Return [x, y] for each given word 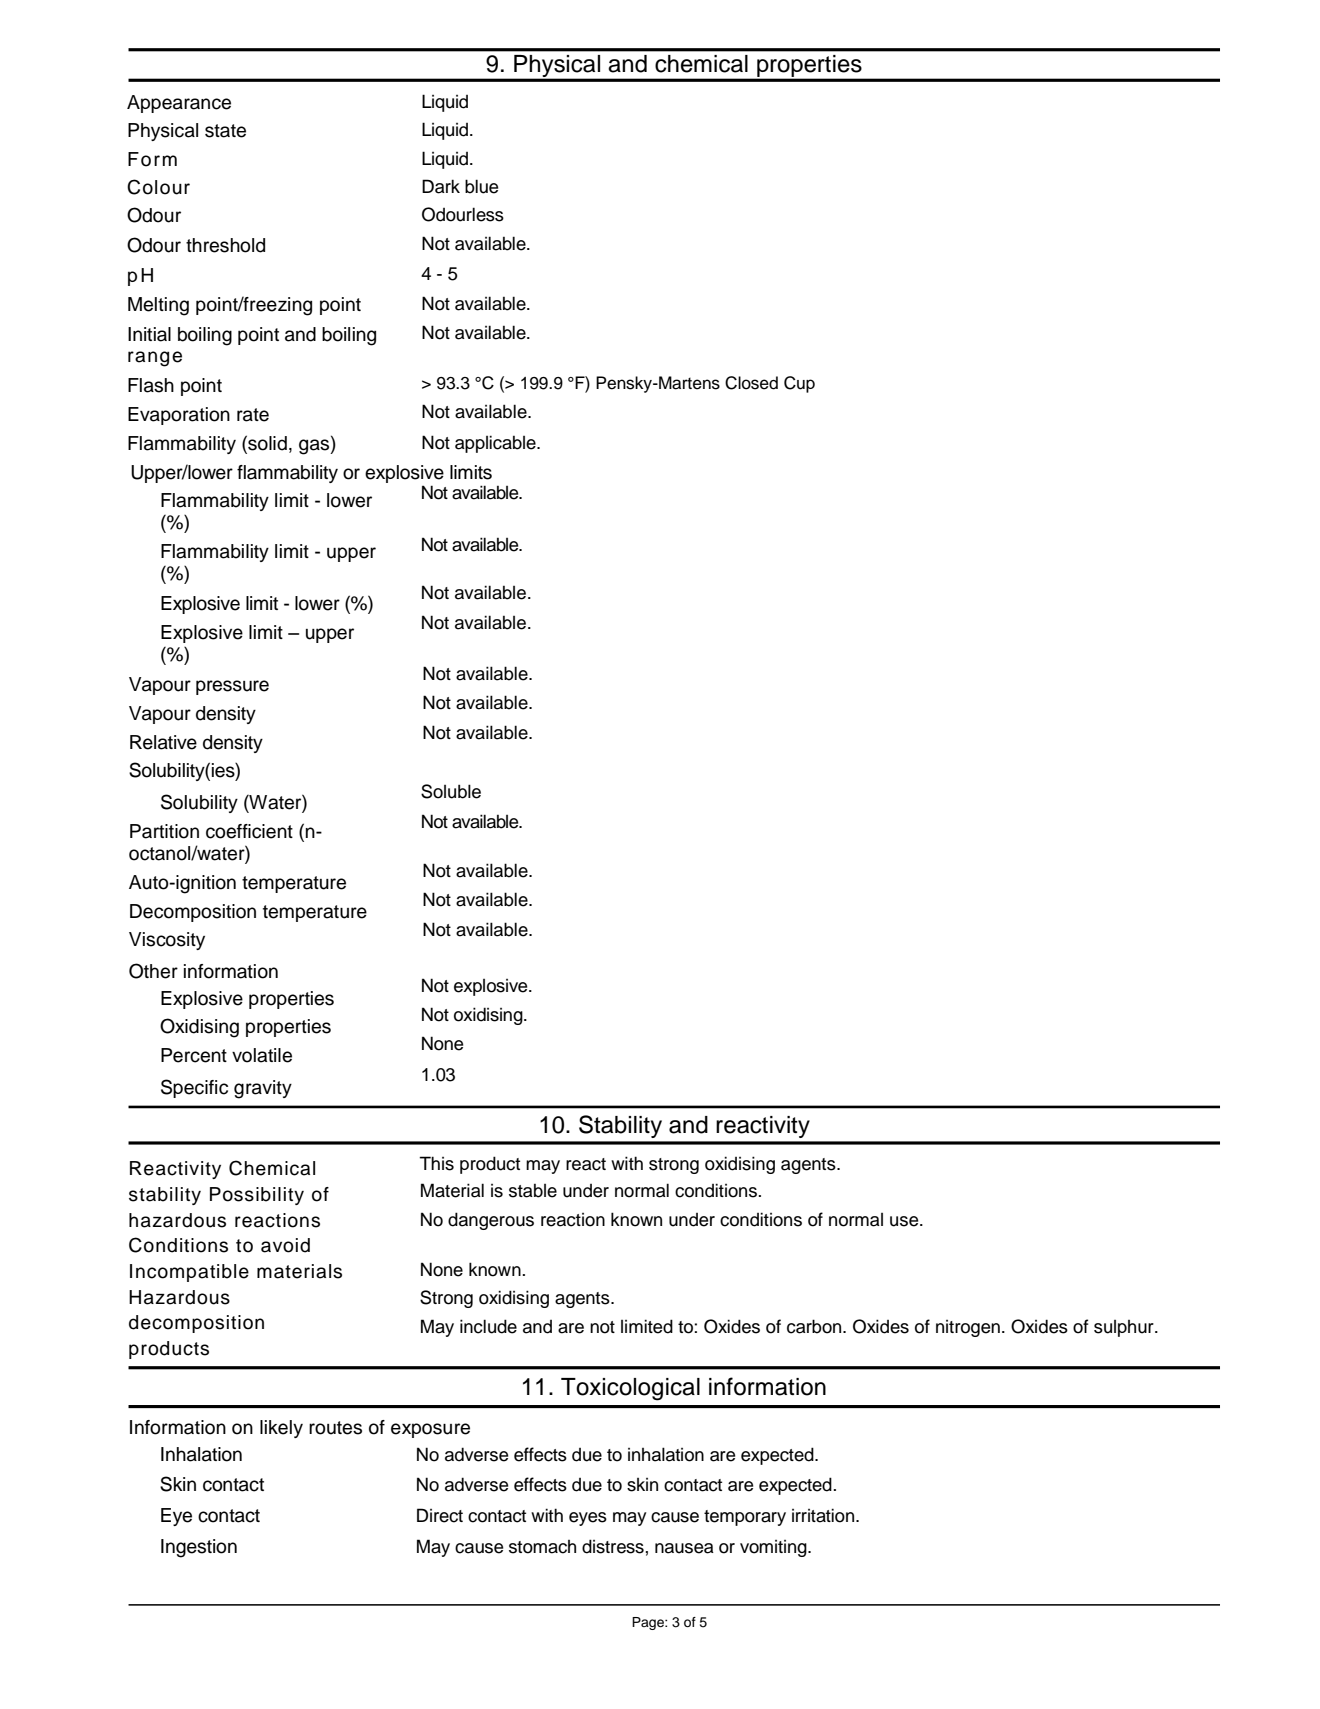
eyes [588, 1519]
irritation [824, 1515]
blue [481, 186]
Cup [799, 384]
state [225, 131]
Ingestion [199, 1548]
